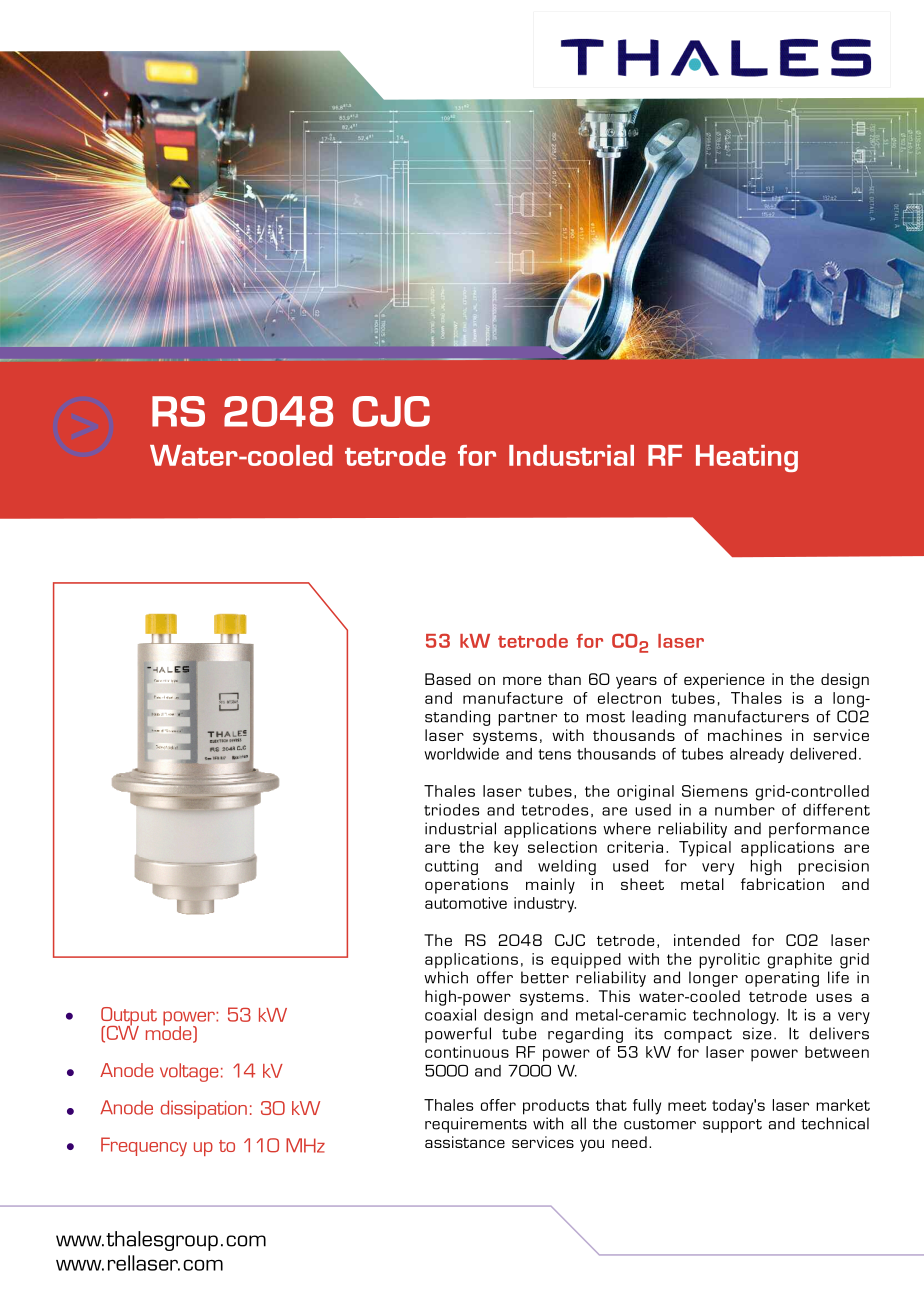 The width and height of the screenshot is (924, 1308). What do you see at coordinates (129, 1017) in the screenshot?
I see `Output` at bounding box center [129, 1017].
